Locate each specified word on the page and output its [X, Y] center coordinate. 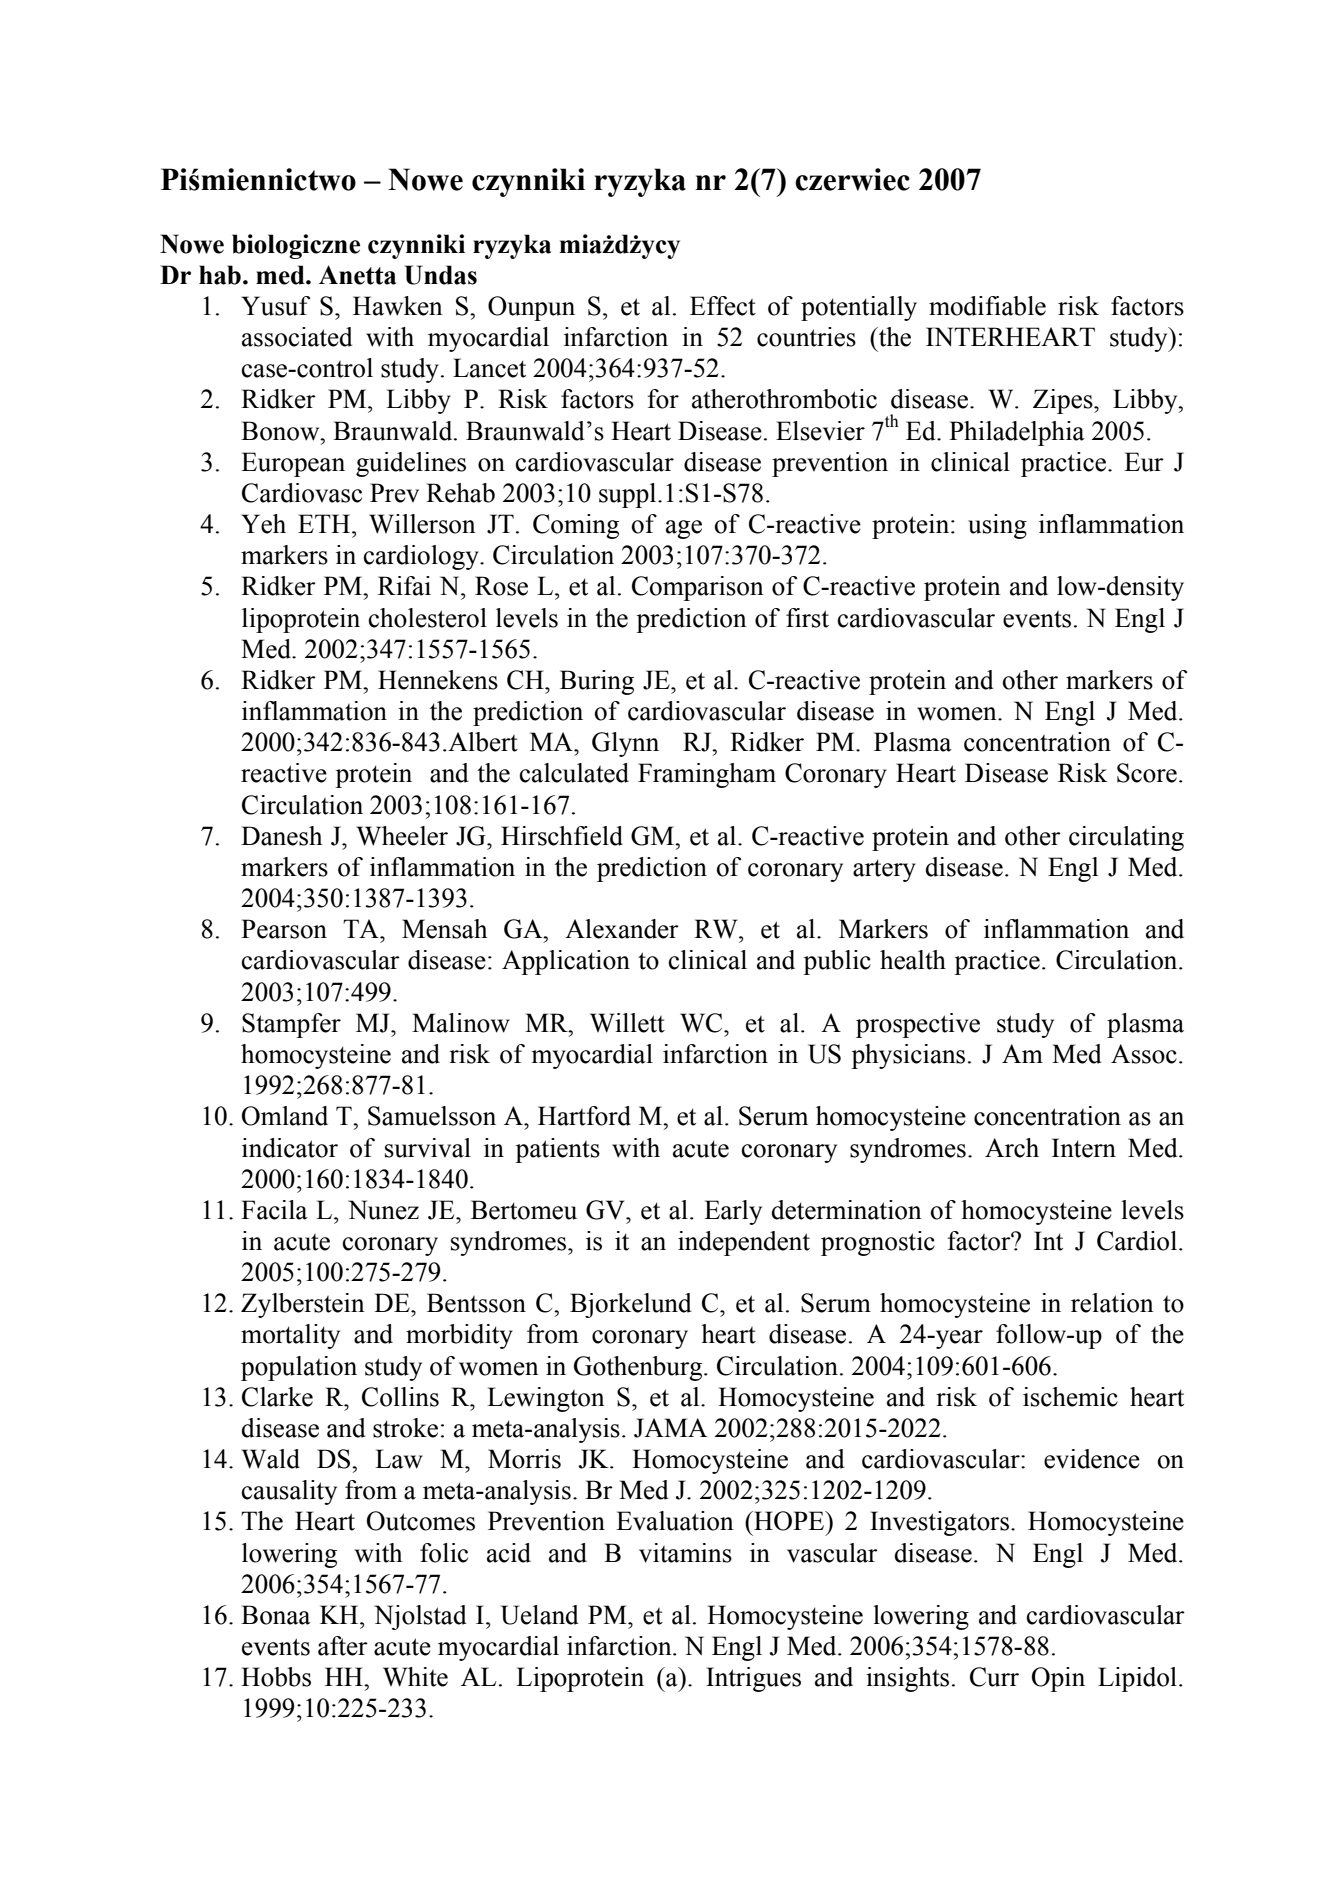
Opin [1058, 1679]
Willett [627, 1023]
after [343, 1646]
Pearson [284, 929]
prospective [918, 1025]
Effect [723, 306]
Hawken [398, 306]
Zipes [1064, 401]
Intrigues [753, 1679]
